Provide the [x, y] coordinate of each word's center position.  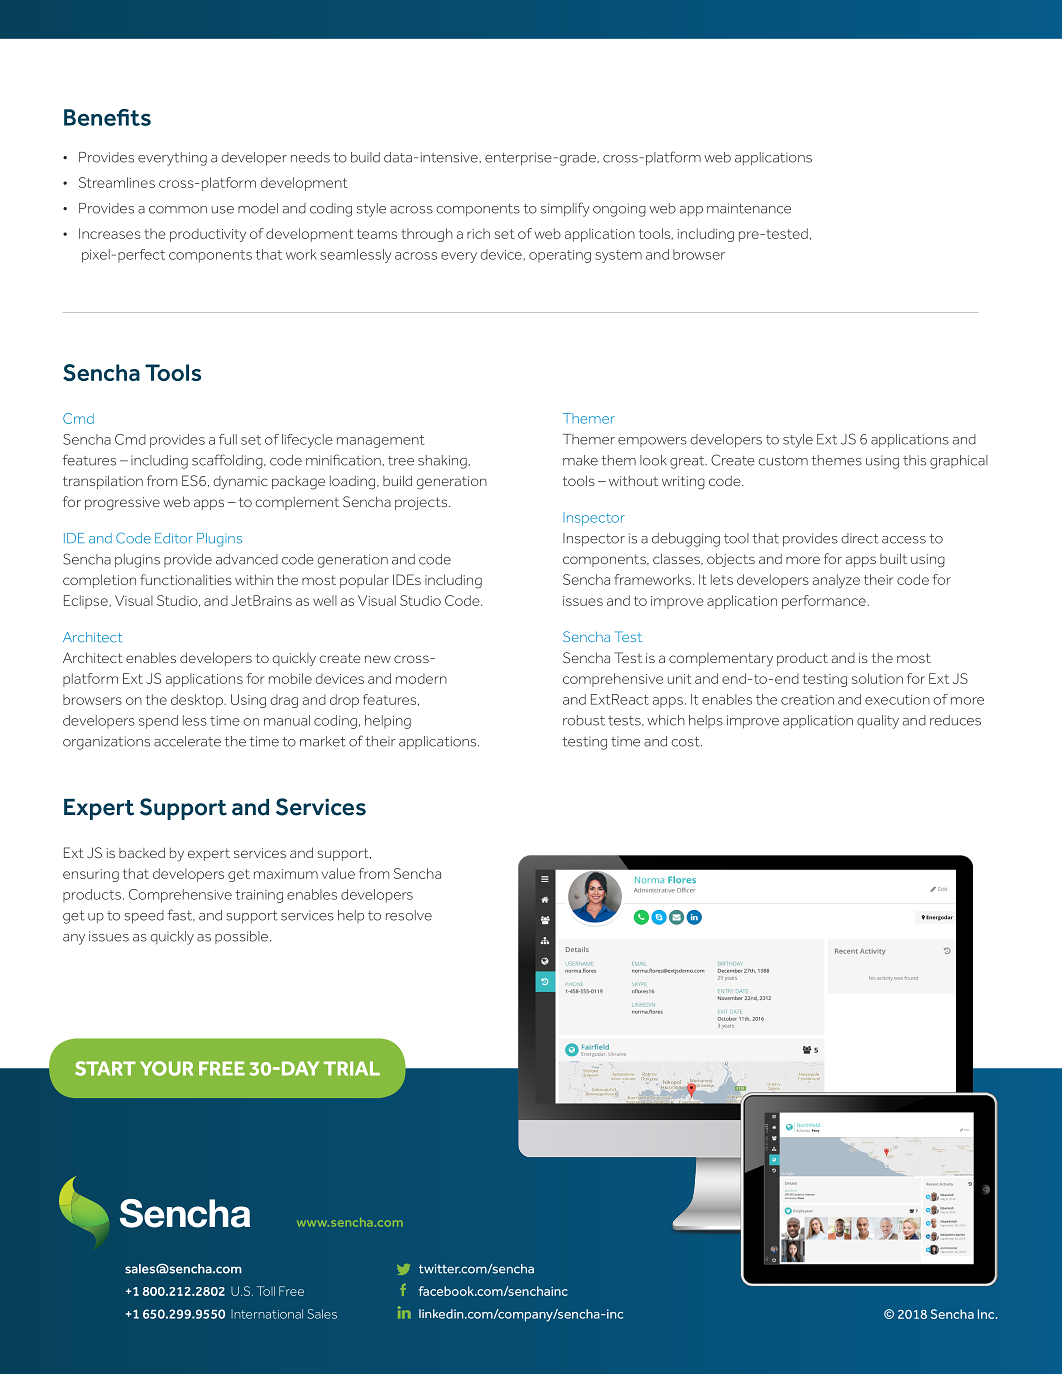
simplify [565, 209]
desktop [198, 701]
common [178, 210]
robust [584, 720]
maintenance [749, 208]
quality [878, 722]
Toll [266, 1291]
